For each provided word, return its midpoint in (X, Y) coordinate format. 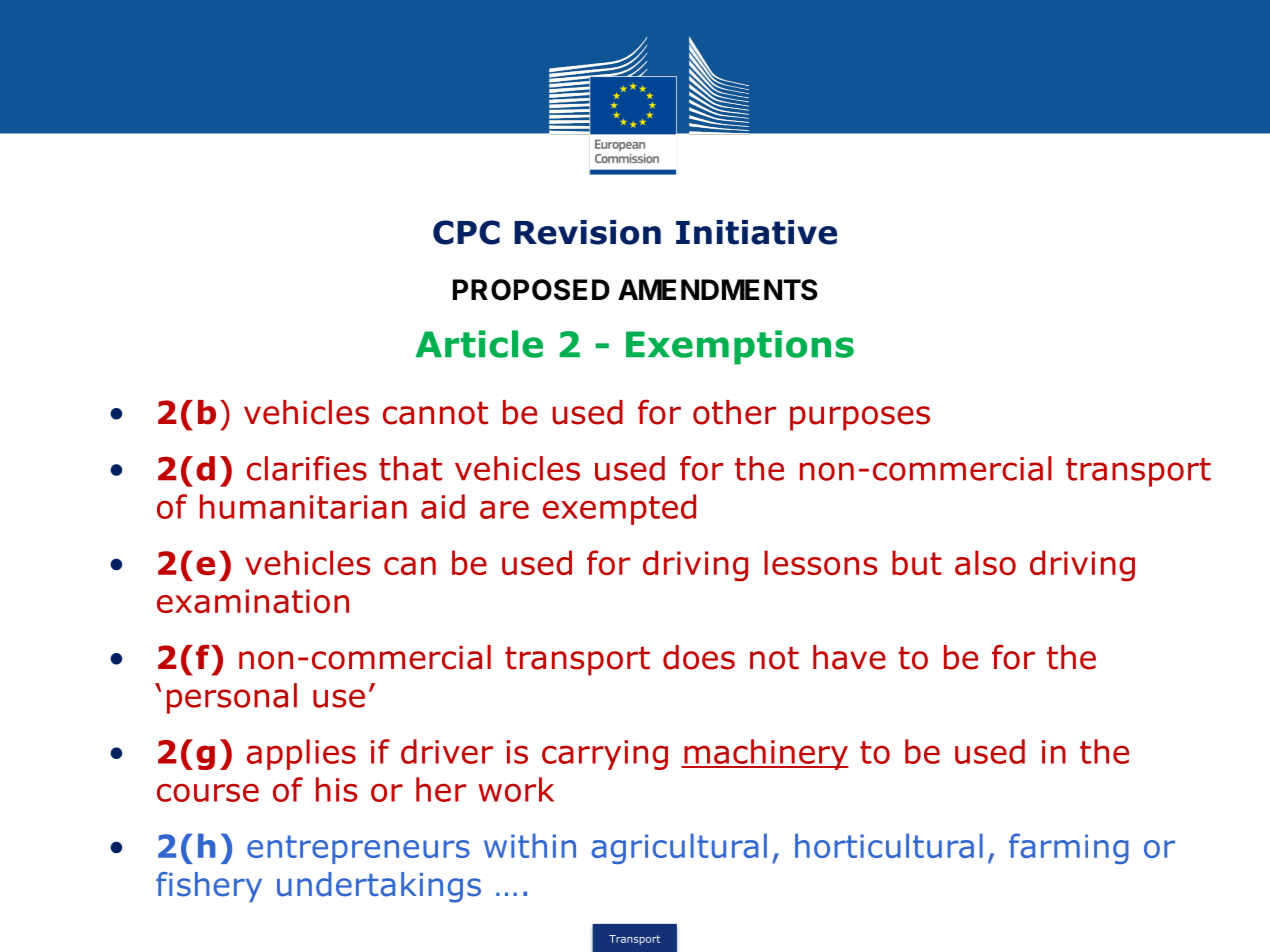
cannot (435, 413)
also (985, 562)
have (849, 657)
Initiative (756, 232)
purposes (860, 418)
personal (232, 698)
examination (253, 601)
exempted (619, 509)
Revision (587, 232)
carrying (605, 755)
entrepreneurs (358, 849)
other (734, 412)
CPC (466, 232)
